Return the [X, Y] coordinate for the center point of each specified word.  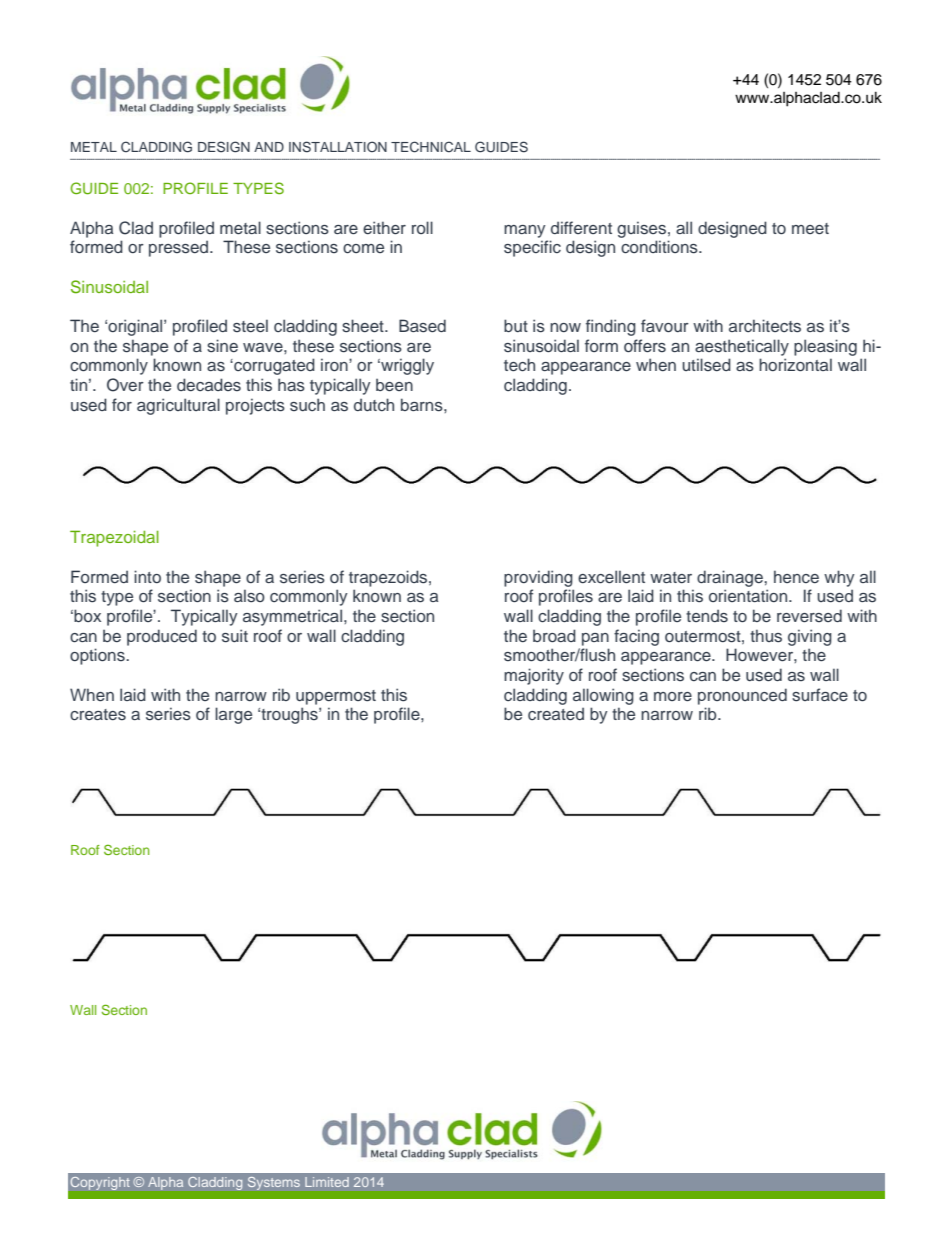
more [673, 696]
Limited [327, 1182]
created [556, 713]
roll [422, 227]
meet [810, 228]
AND [269, 147]
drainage [731, 578]
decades [209, 384]
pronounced [742, 696]
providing [538, 578]
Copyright [100, 1183]
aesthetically [742, 347]
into [147, 576]
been [394, 385]
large [233, 715]
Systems [273, 1183]
